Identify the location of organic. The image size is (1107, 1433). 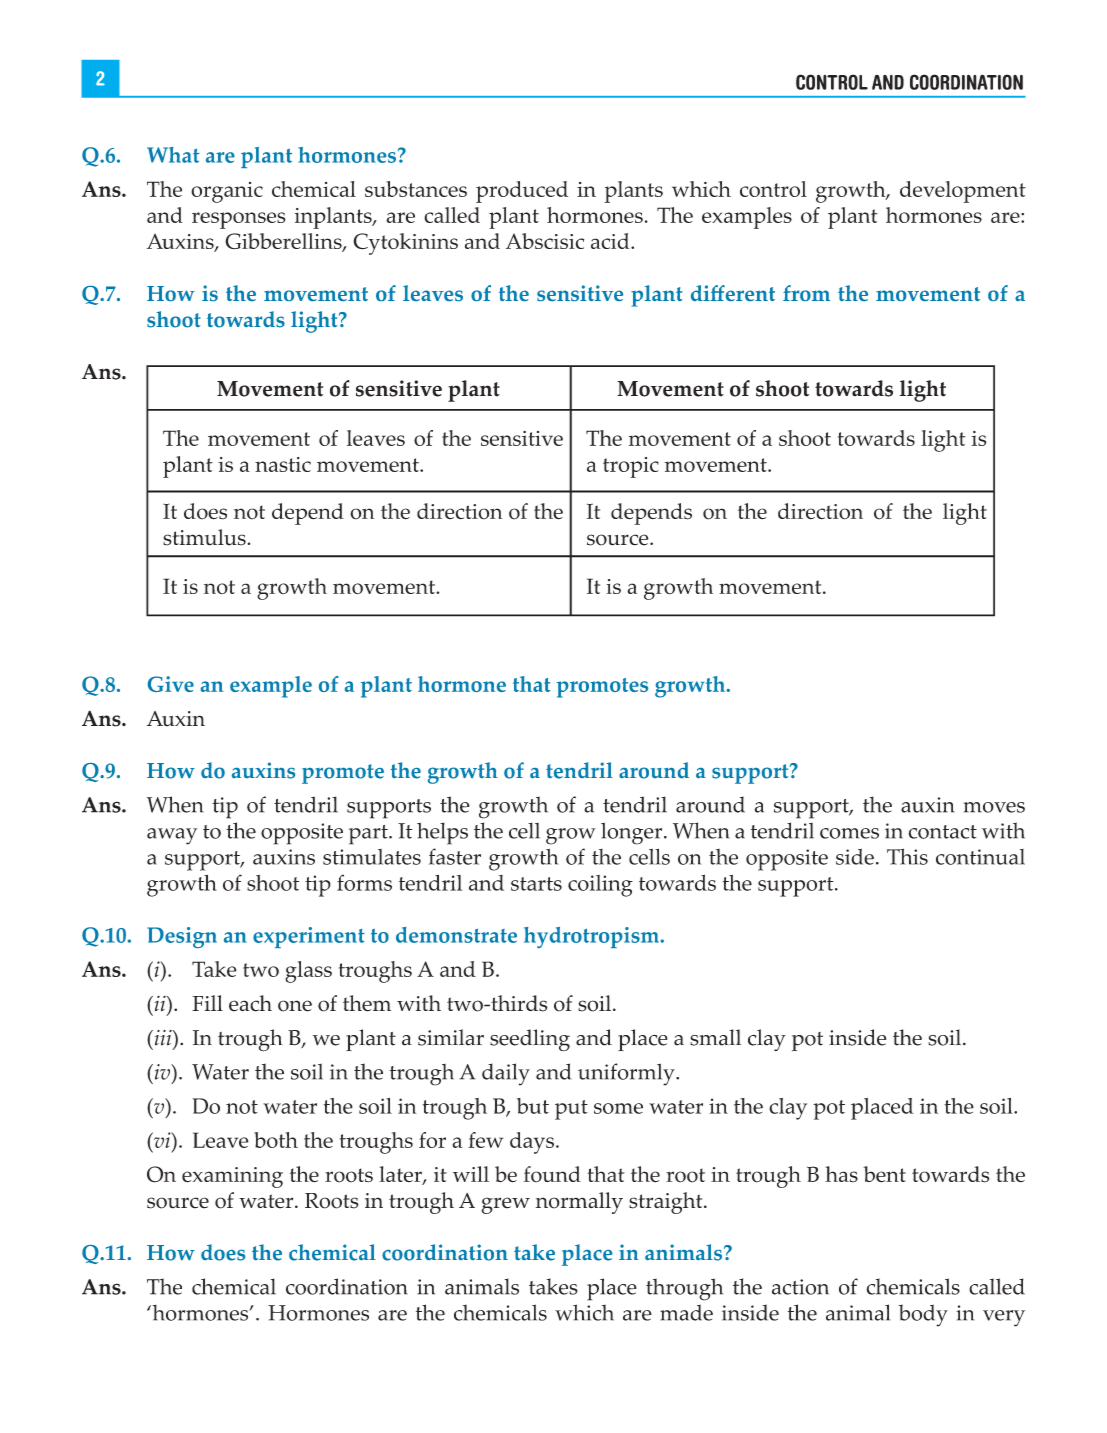
(227, 192).
